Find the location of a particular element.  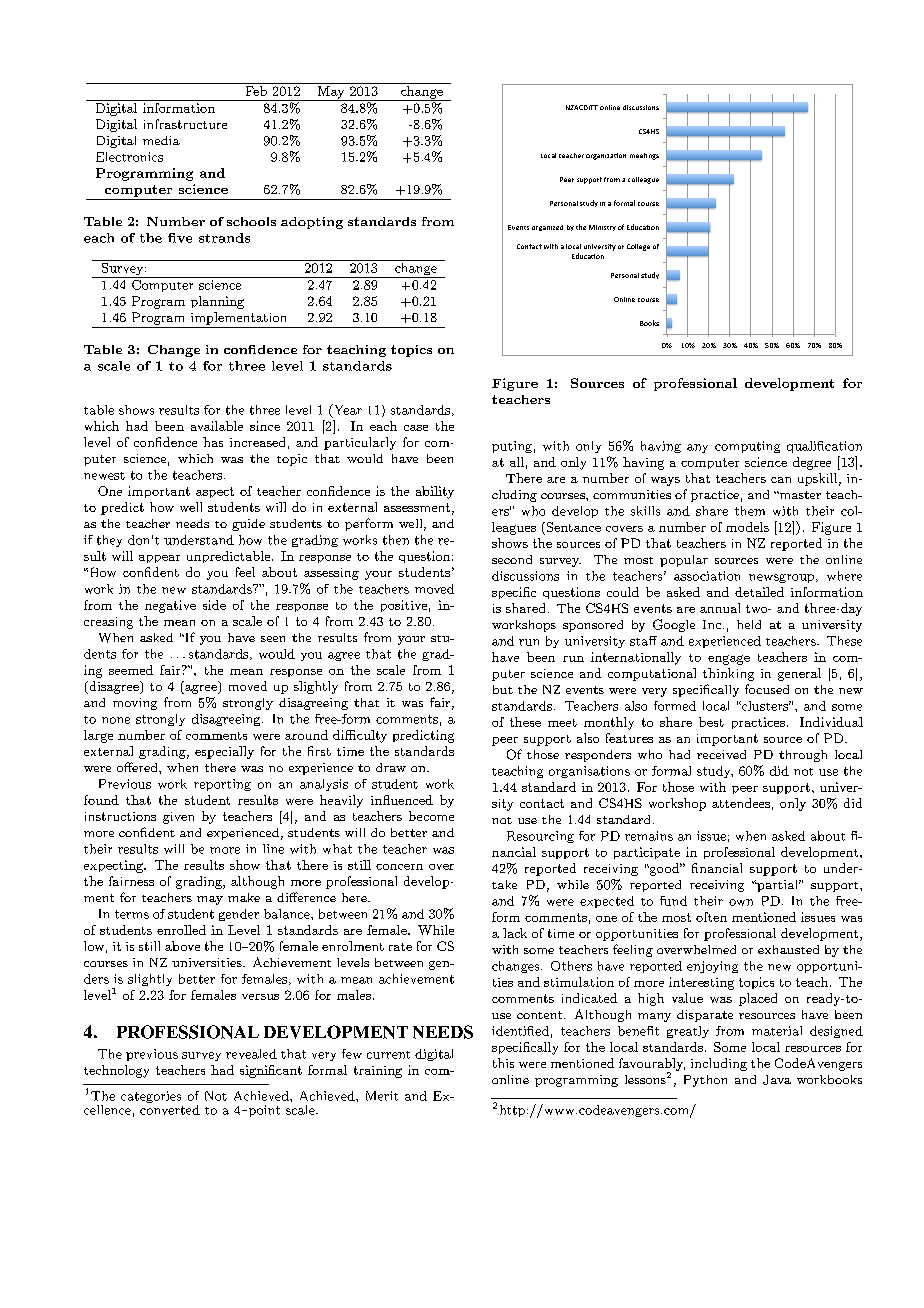

infrastructure is located at coordinates (185, 124).
